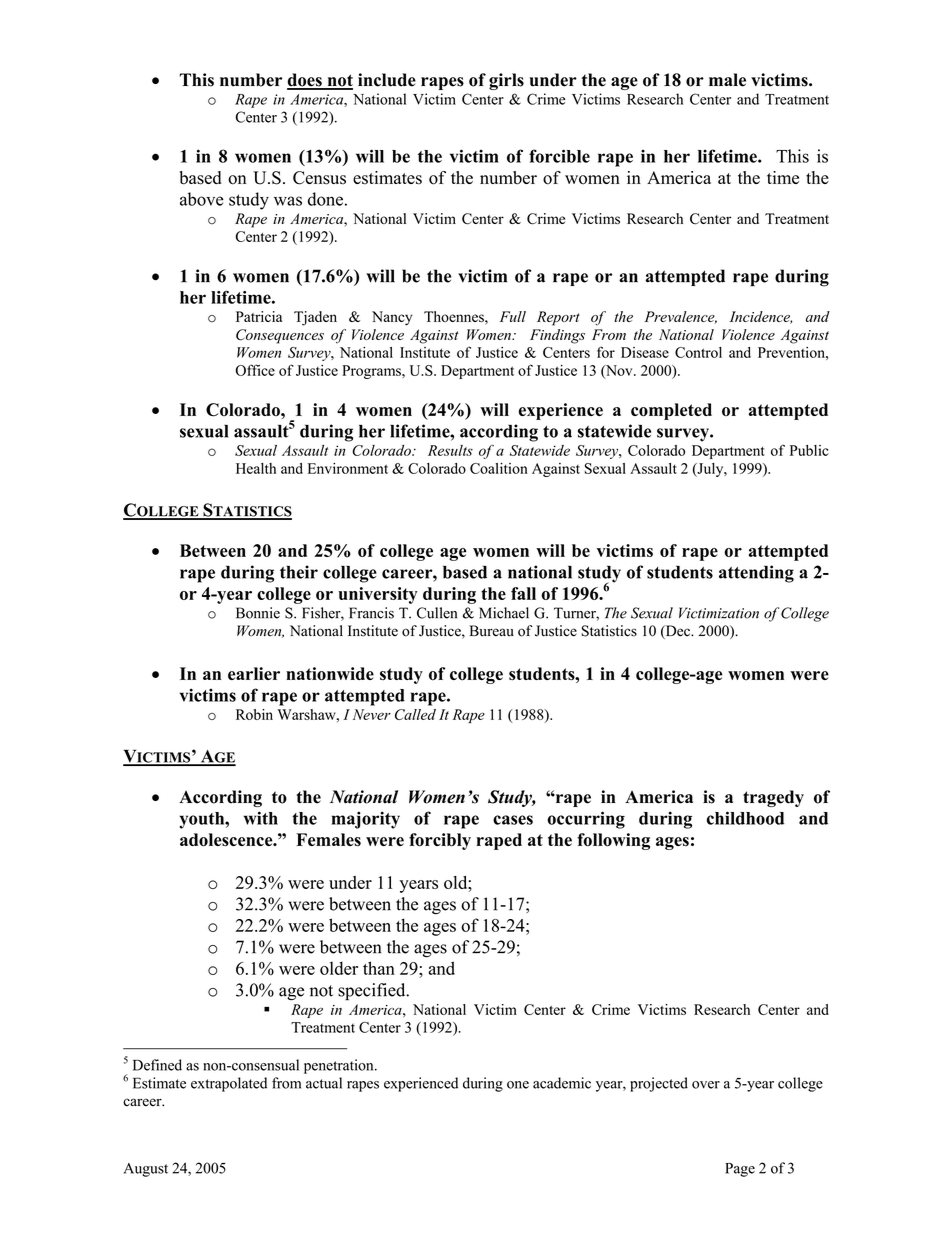  Describe the element at coordinates (756, 574) in the image. I see `attending` at that location.
